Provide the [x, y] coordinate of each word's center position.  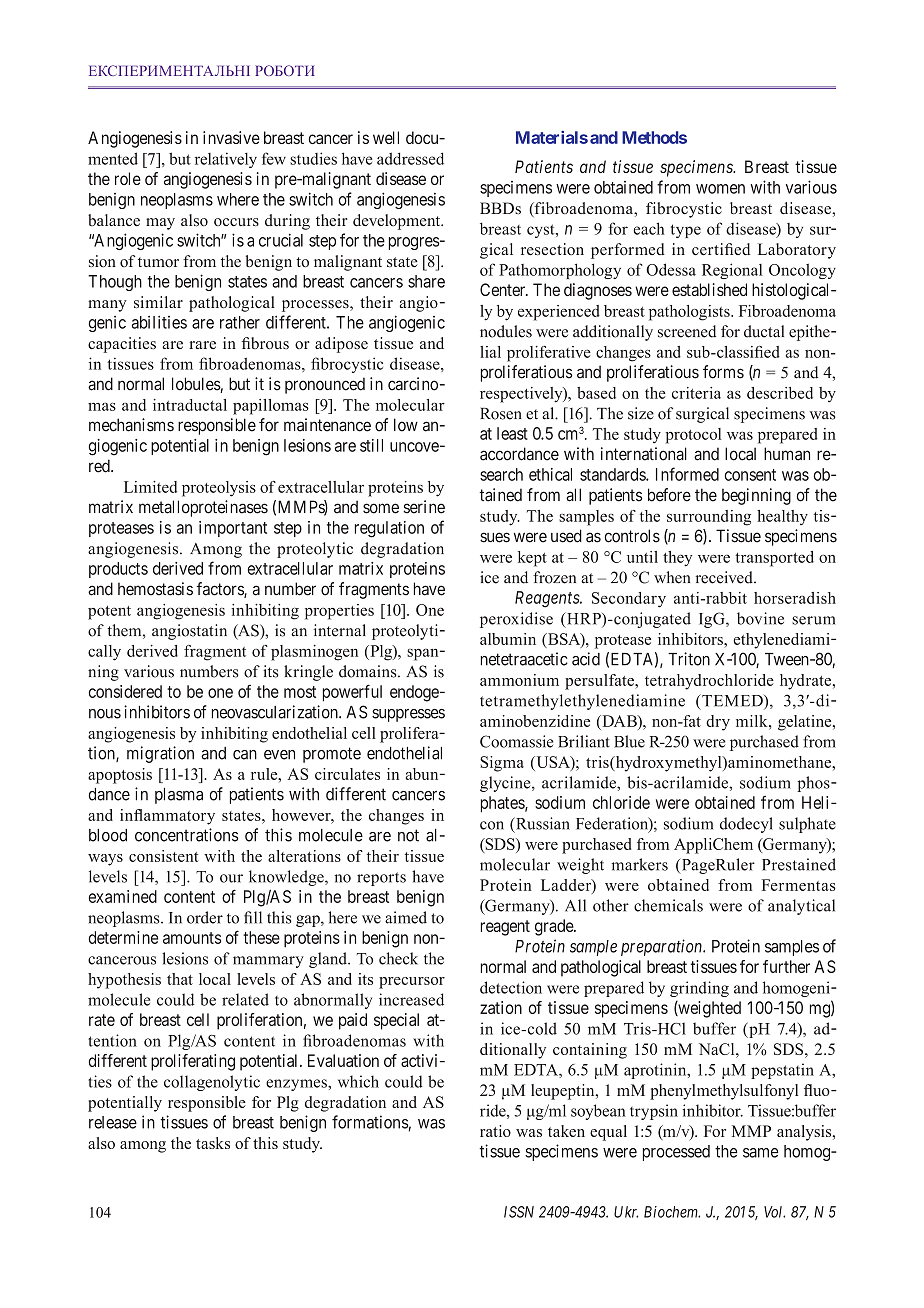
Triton [689, 659]
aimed [406, 917]
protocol [693, 436]
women [720, 189]
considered [125, 691]
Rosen [501, 414]
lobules [196, 385]
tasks [213, 1143]
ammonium [519, 680]
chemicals [668, 905]
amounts [192, 938]
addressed [410, 158]
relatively [226, 160]
